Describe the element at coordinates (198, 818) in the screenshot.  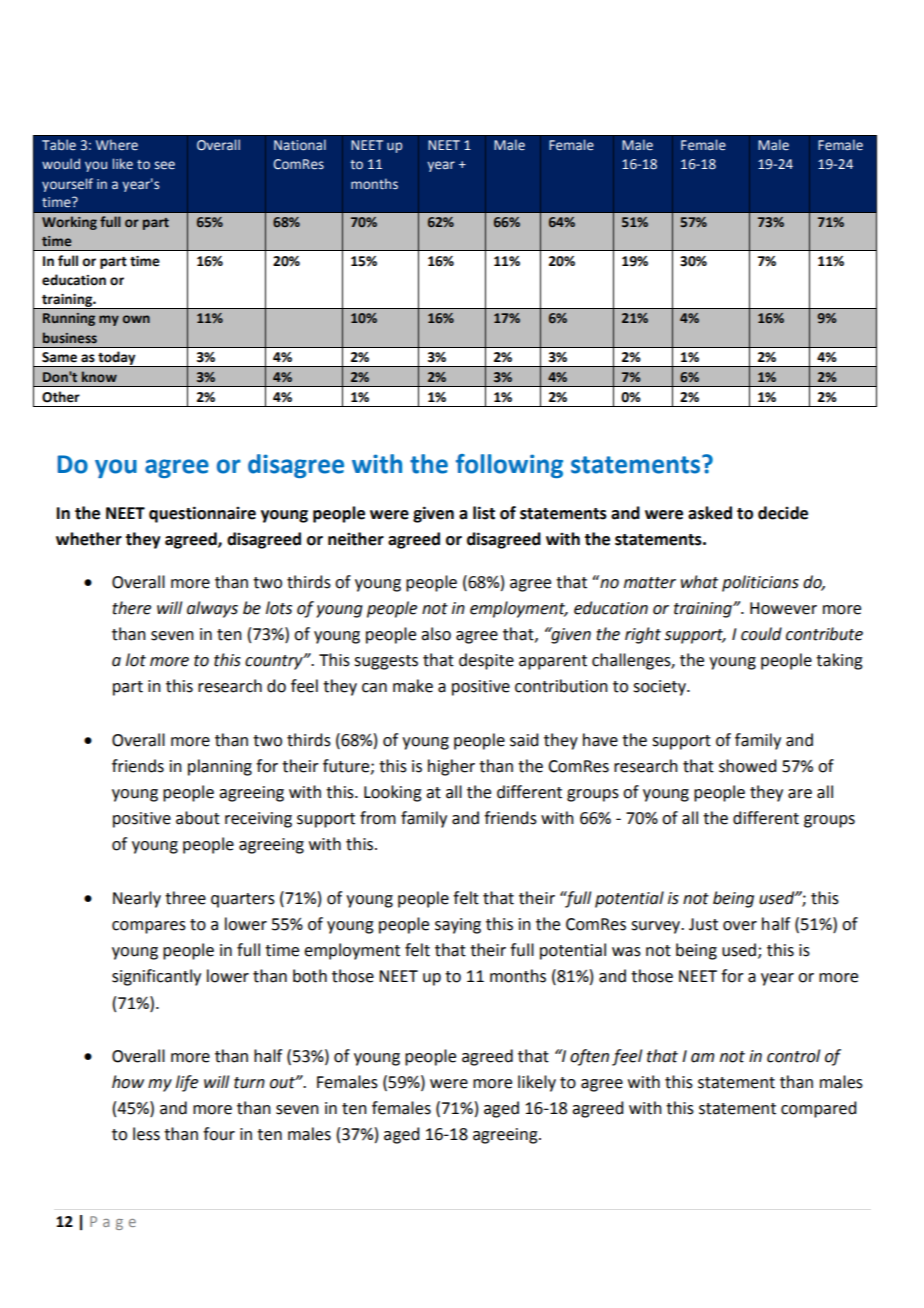
I see `about` at that location.
